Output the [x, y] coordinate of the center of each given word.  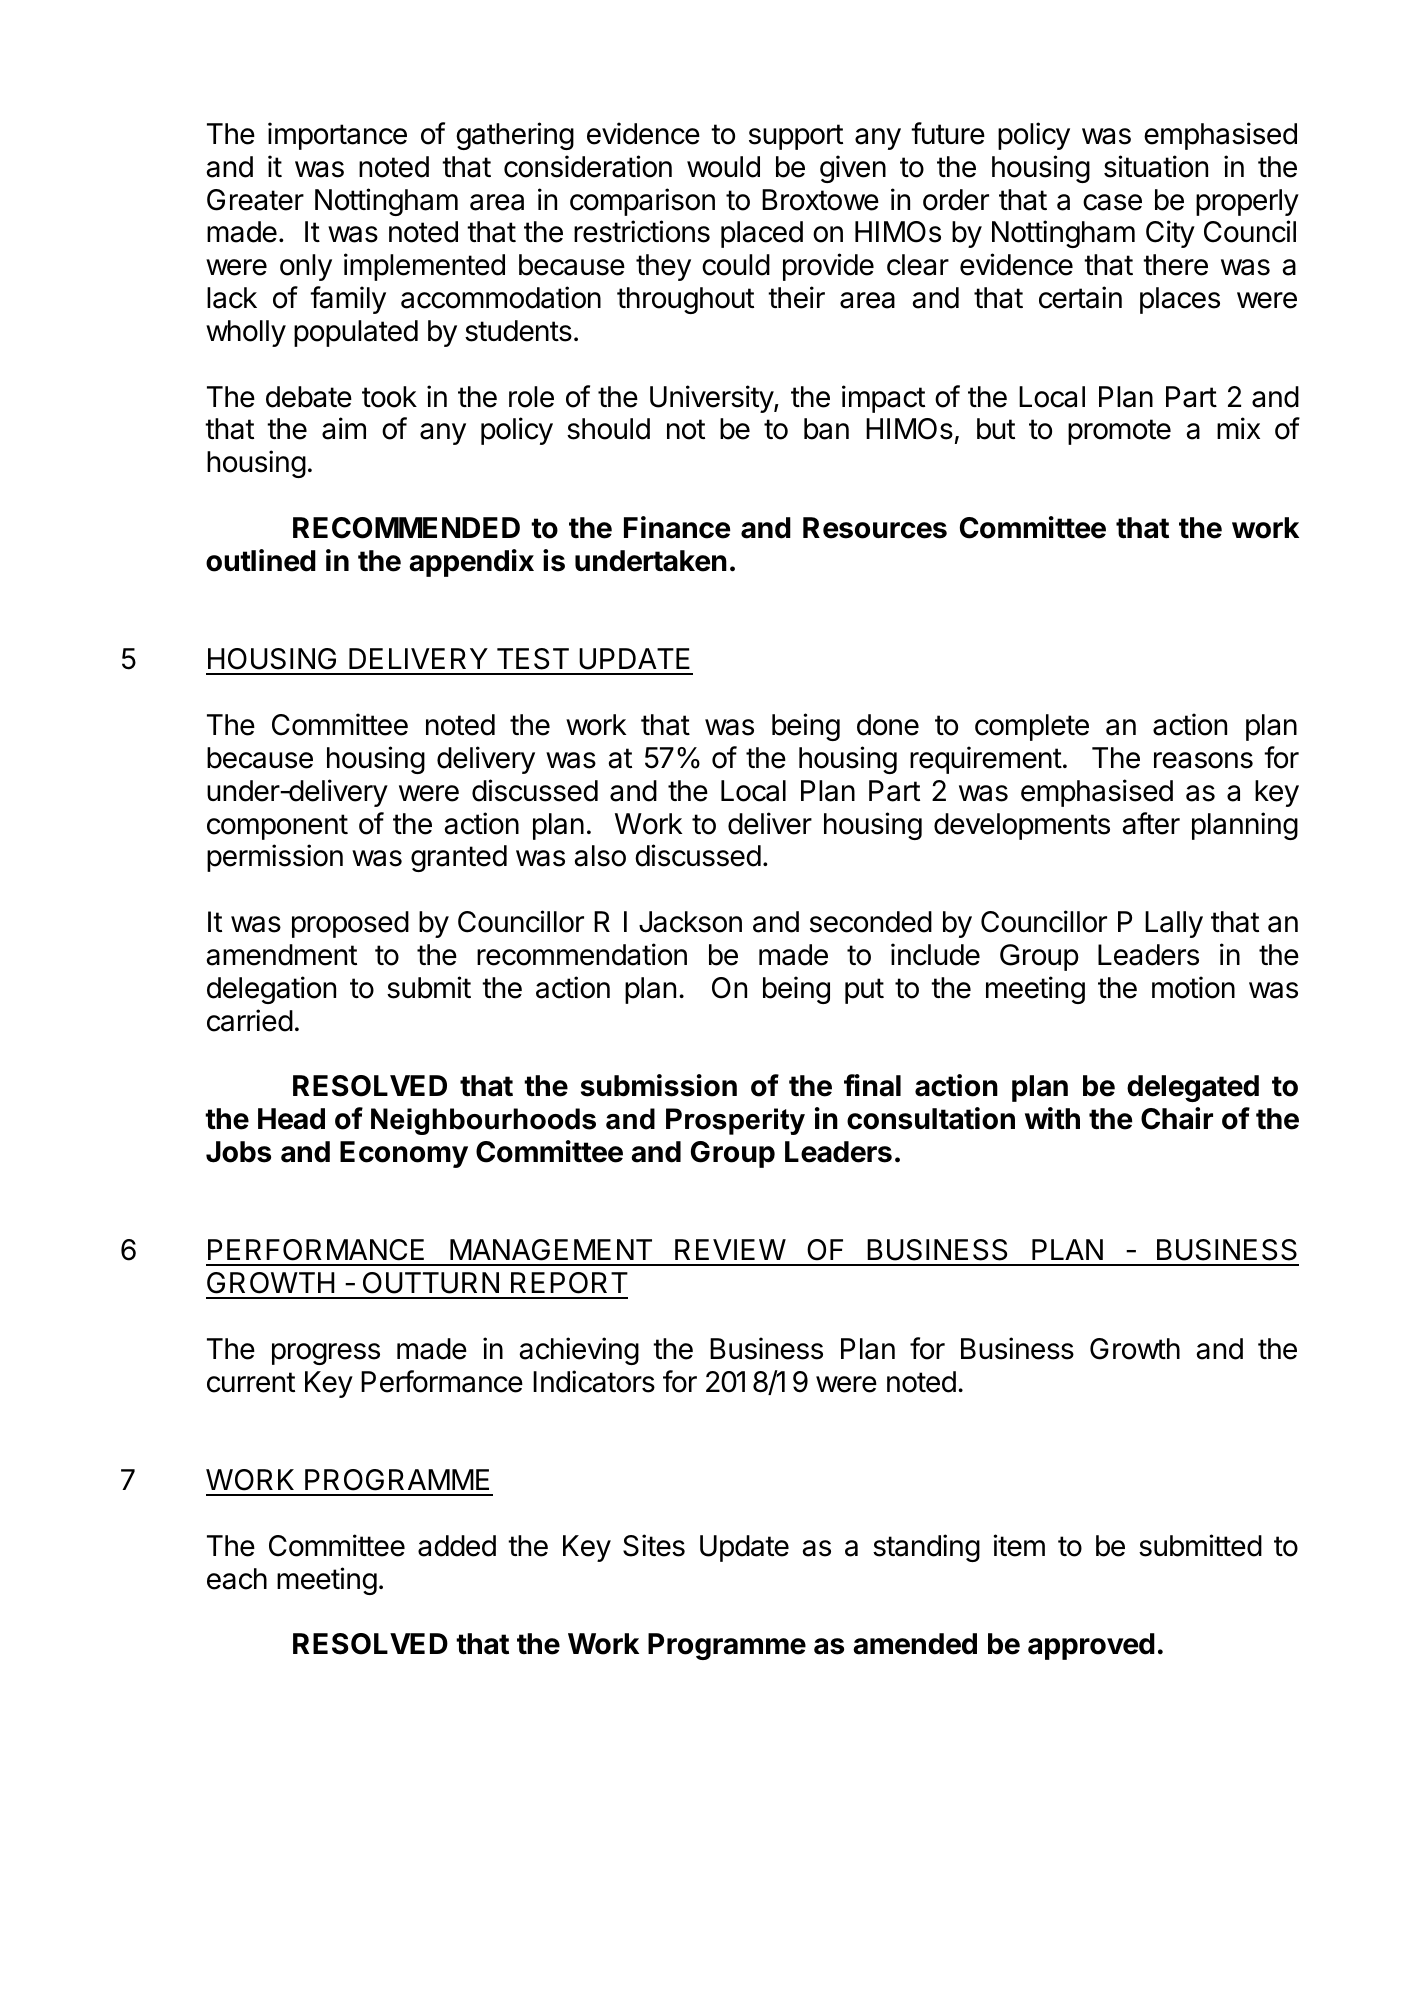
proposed [350, 924]
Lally [1174, 924]
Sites [654, 1545]
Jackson [690, 922]
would [723, 167]
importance [337, 136]
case [1112, 202]
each [237, 1579]
